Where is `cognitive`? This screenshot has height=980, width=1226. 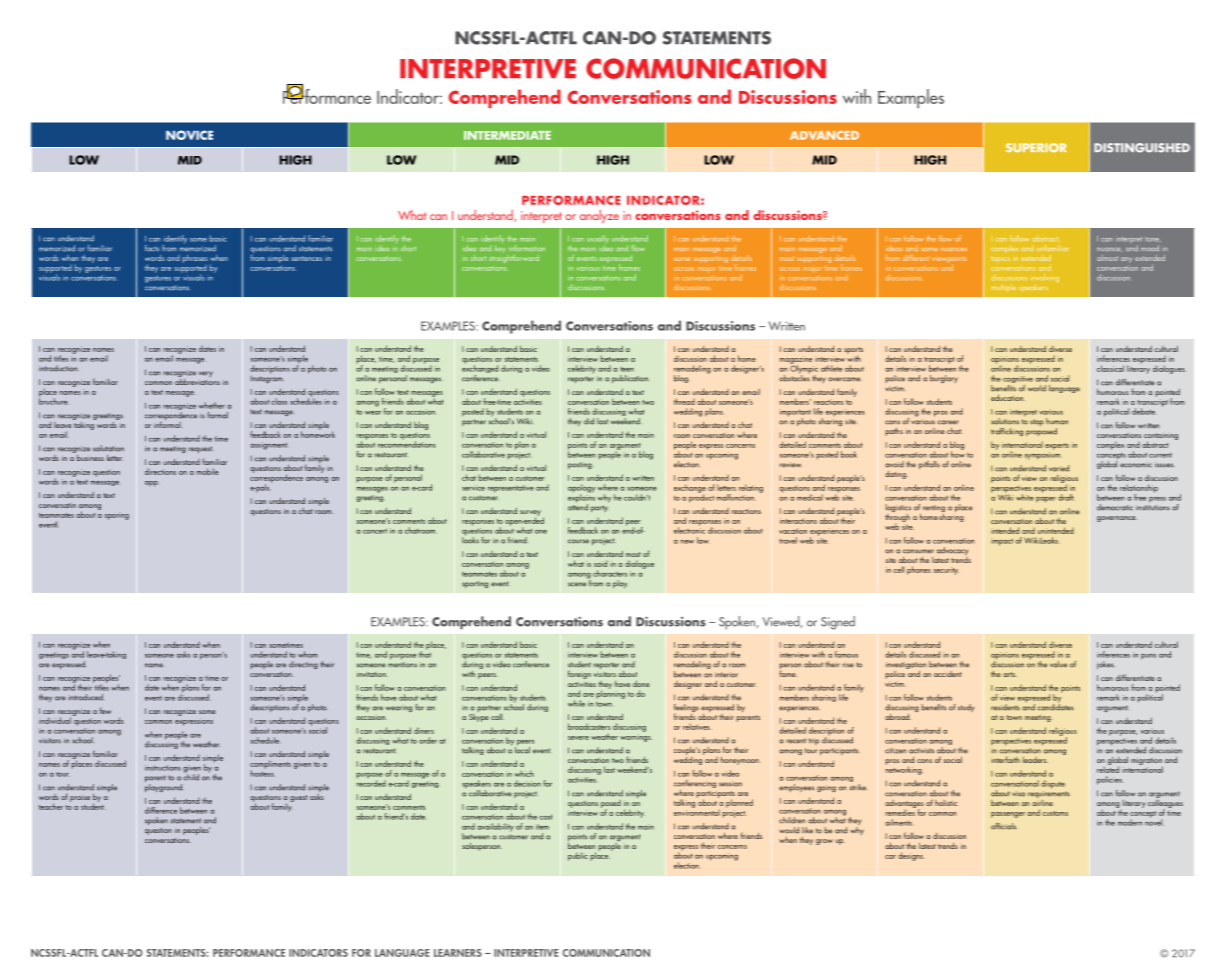
cognitive is located at coordinates (1018, 381).
